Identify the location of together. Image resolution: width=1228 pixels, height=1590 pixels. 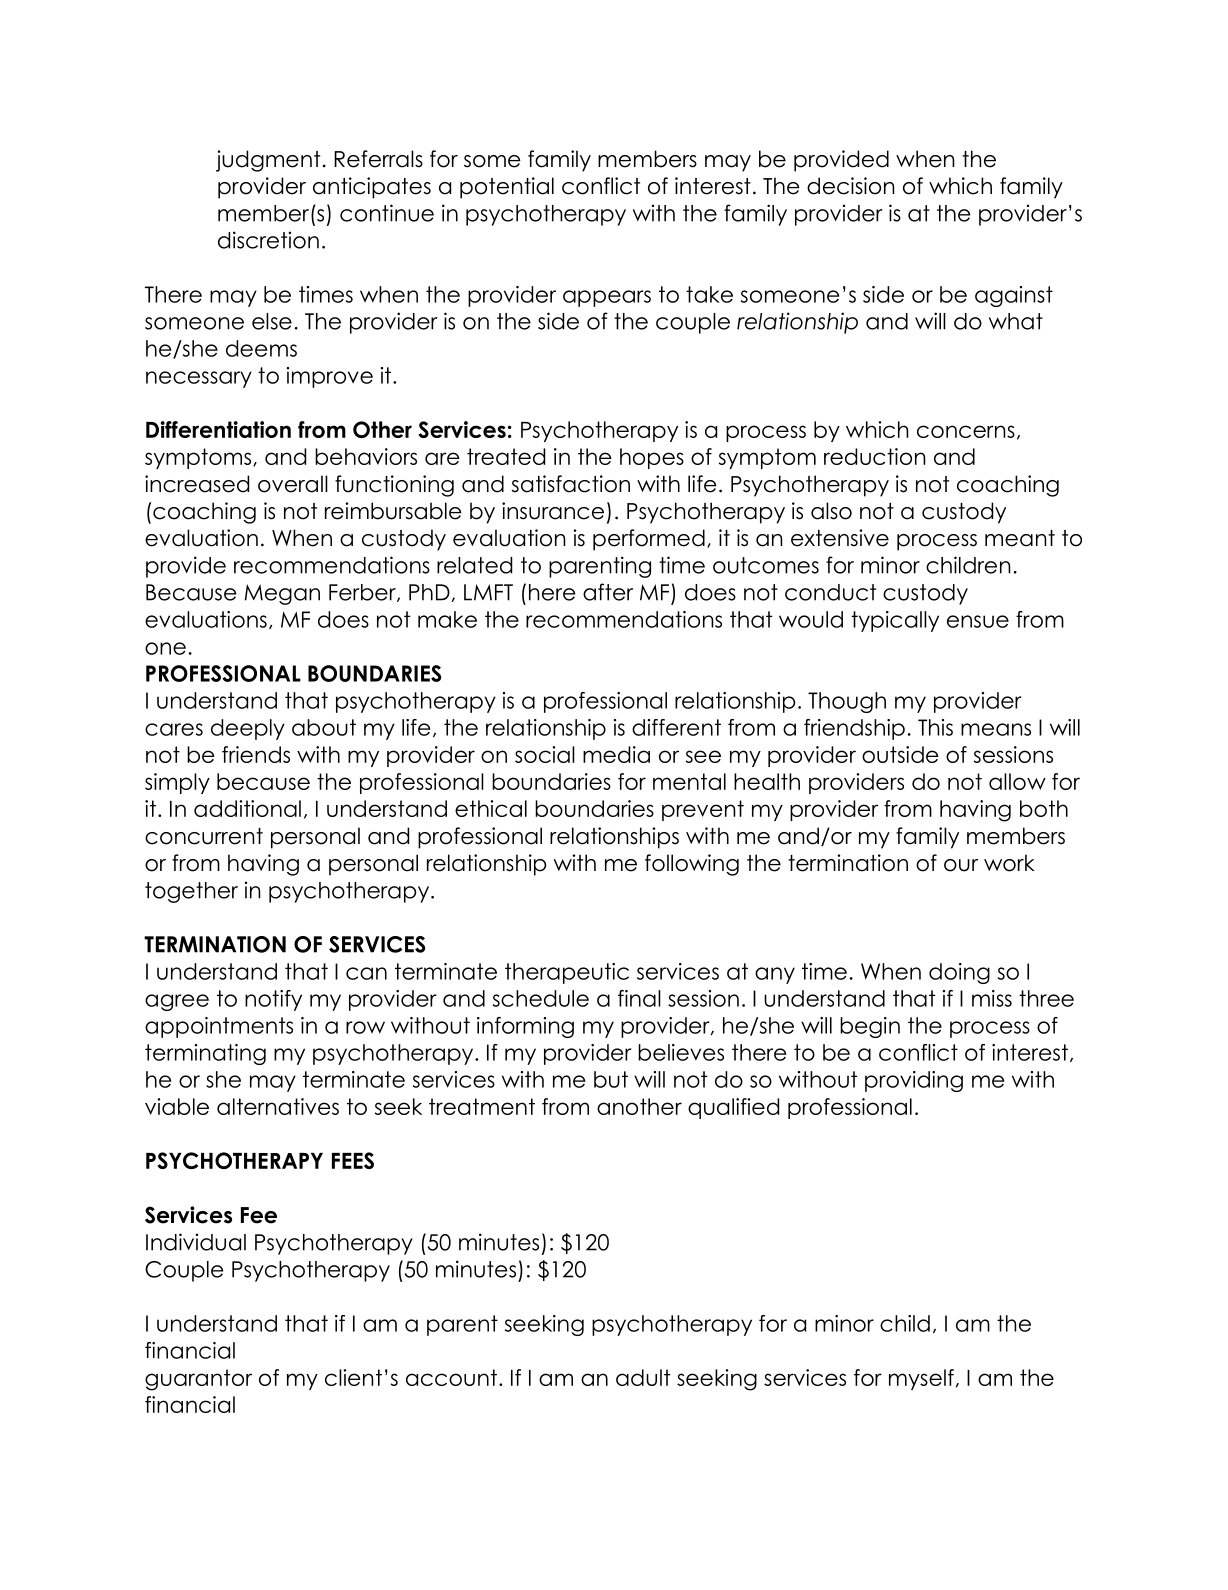
(191, 892).
